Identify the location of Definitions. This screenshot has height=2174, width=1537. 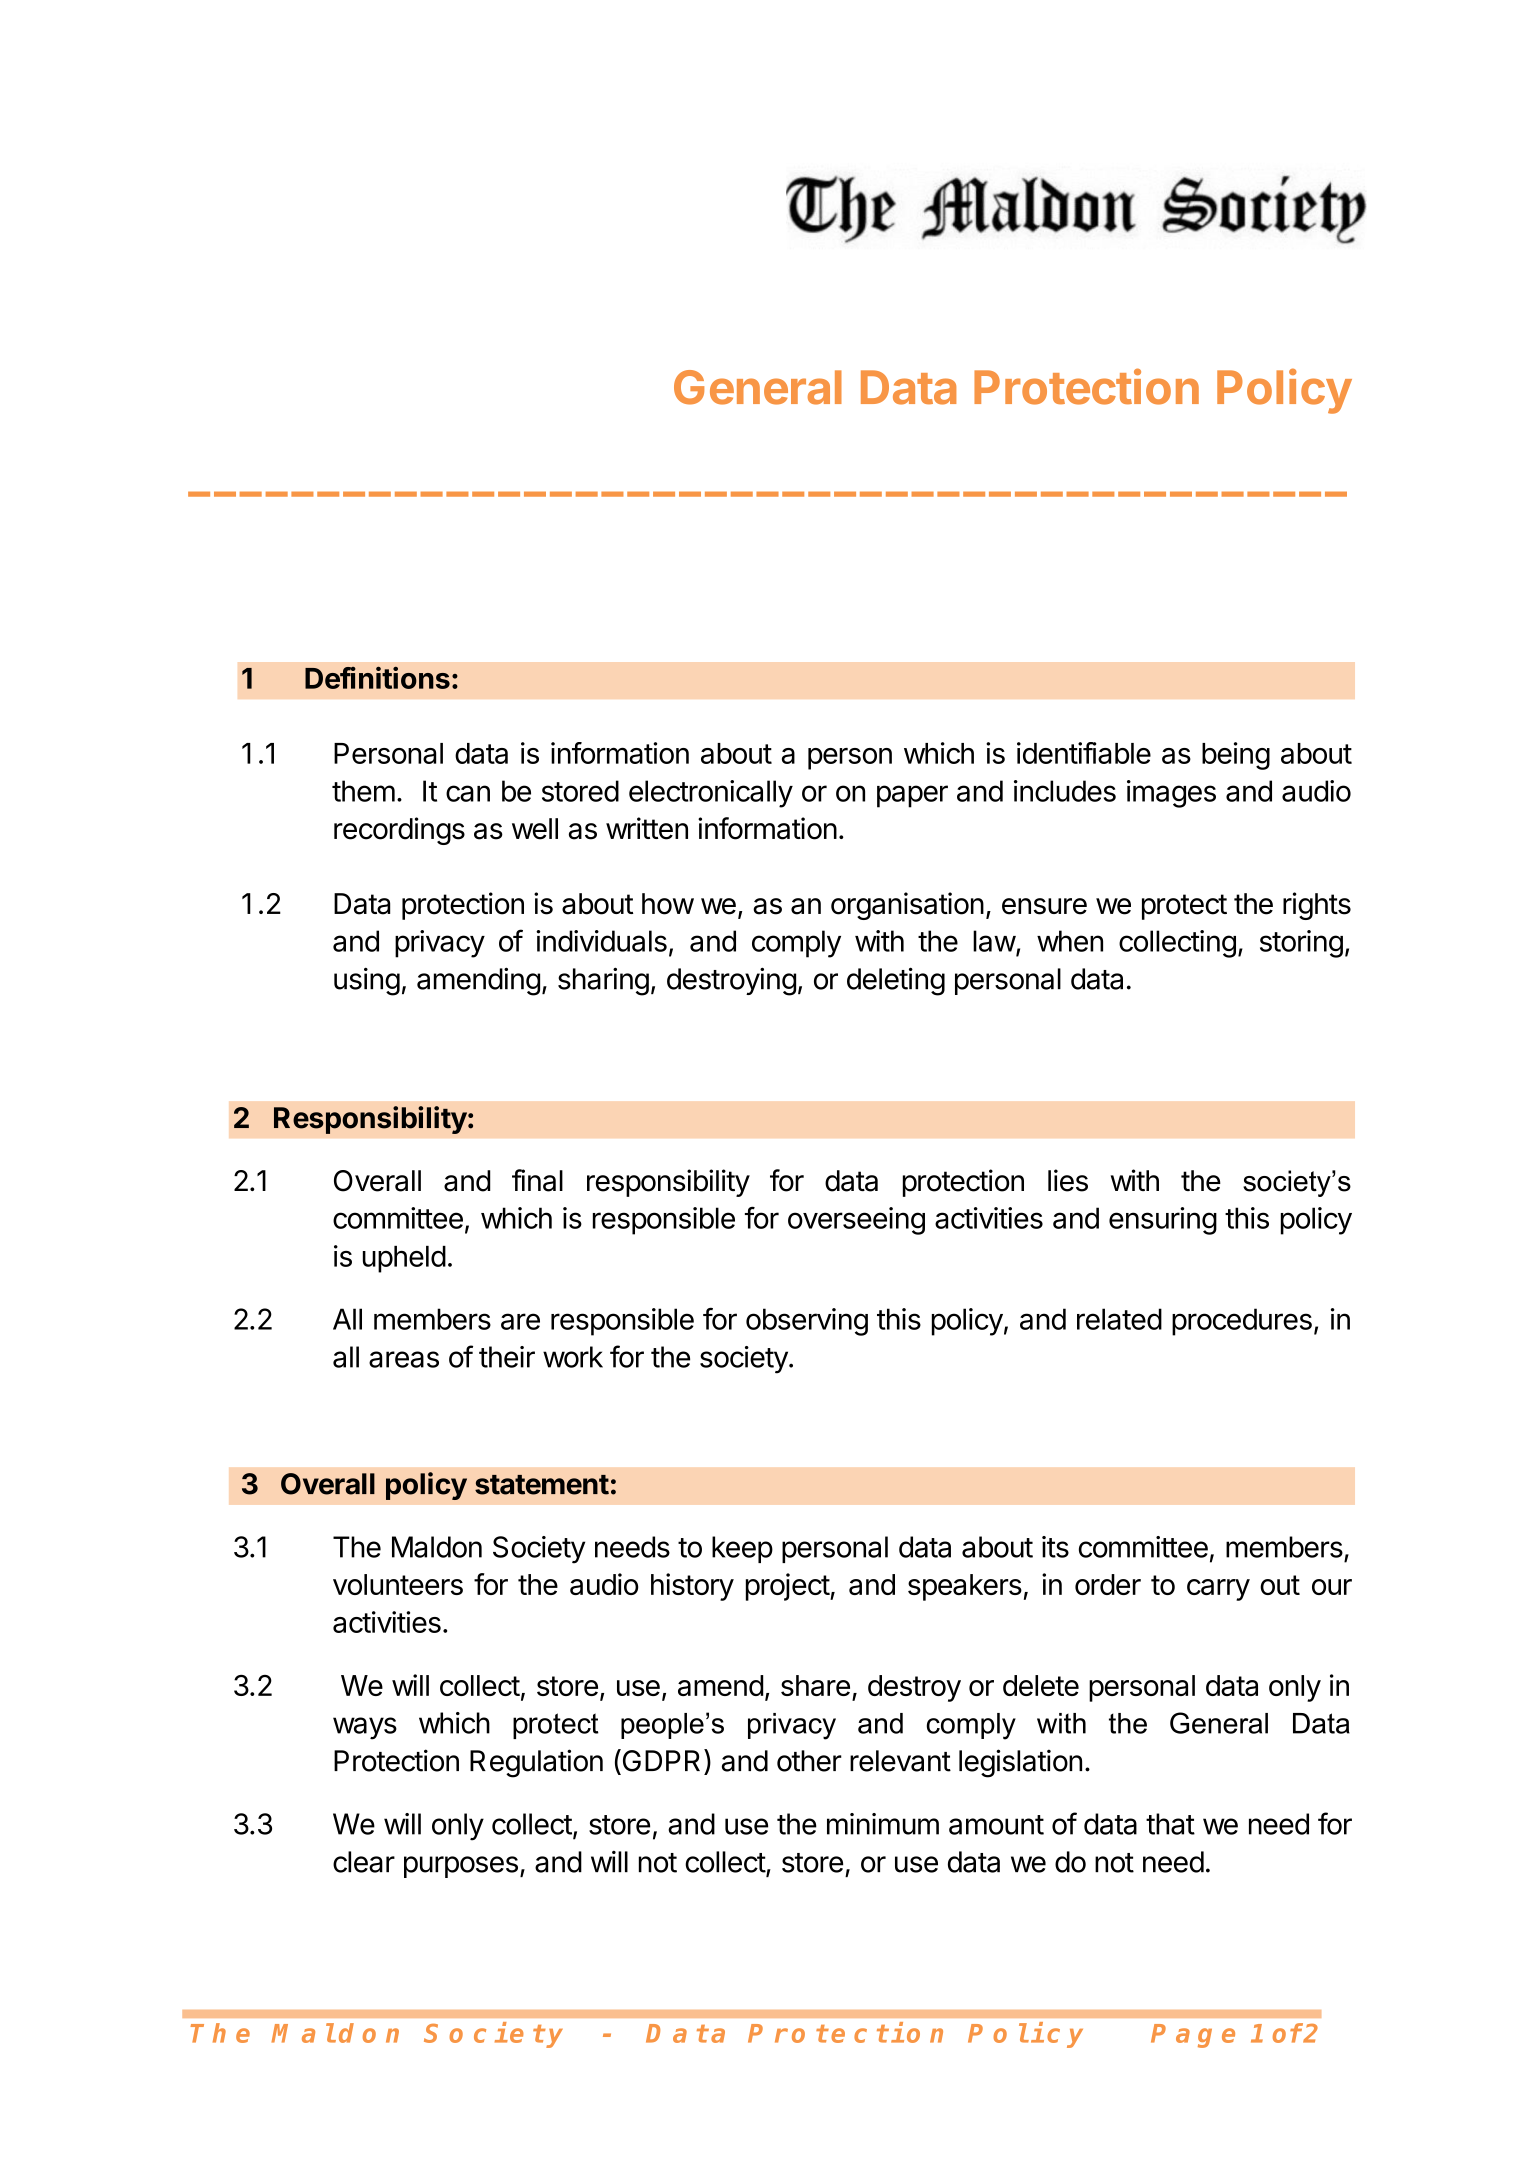
(377, 677).
